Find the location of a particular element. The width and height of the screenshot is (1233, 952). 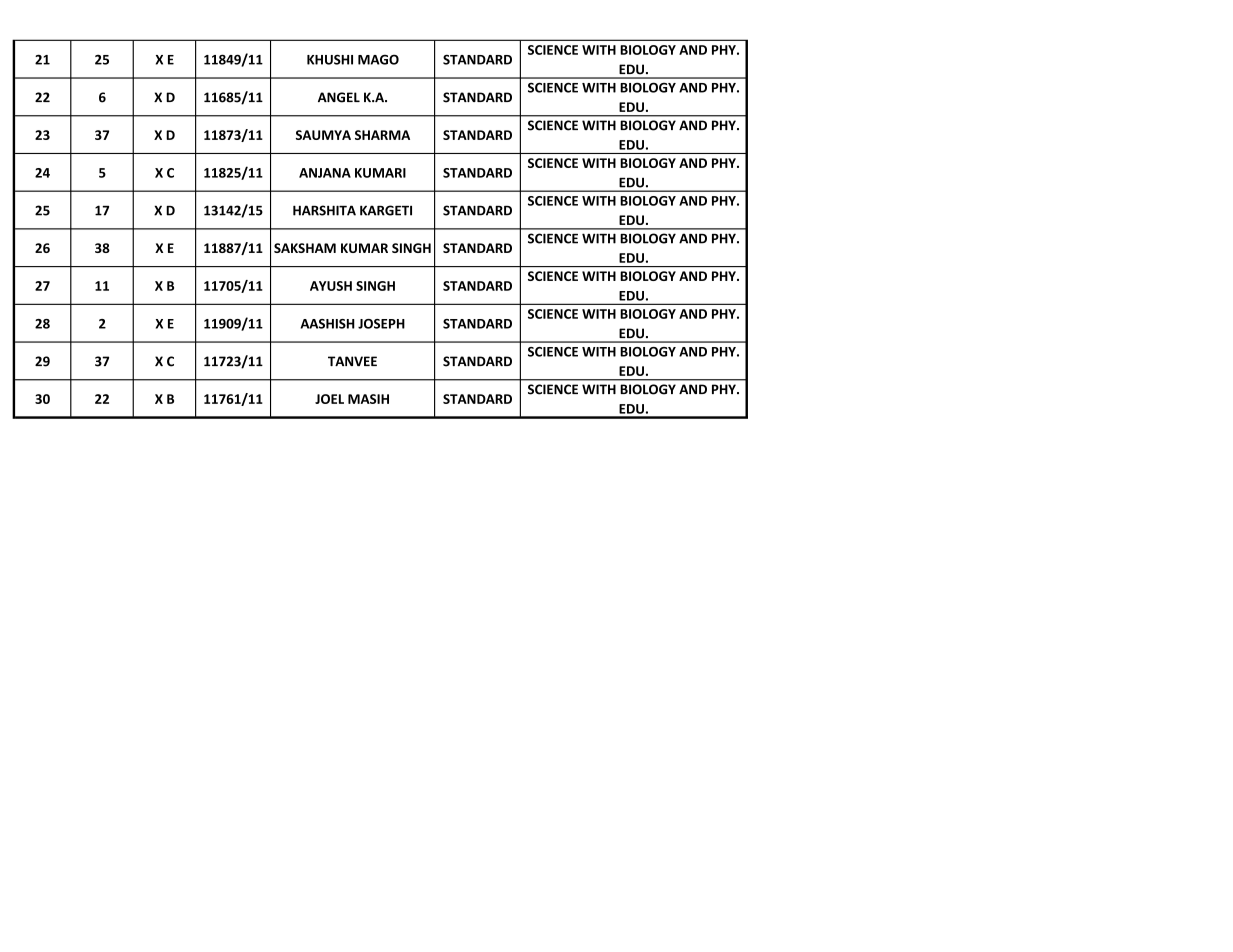

ANGEL is located at coordinates (339, 97).
